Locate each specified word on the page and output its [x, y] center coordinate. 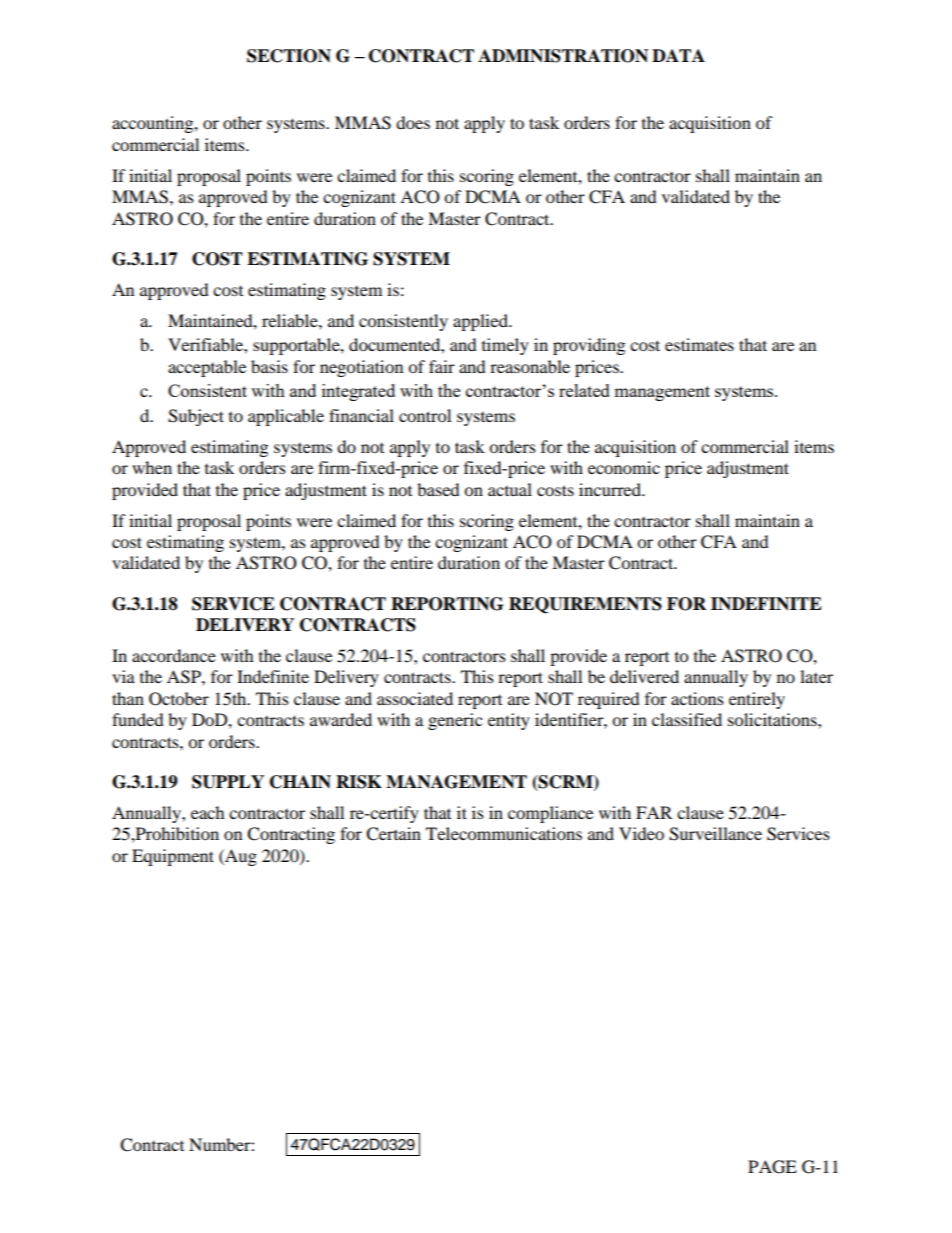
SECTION [289, 56]
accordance [174, 655]
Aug [240, 857]
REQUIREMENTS [585, 605]
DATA [678, 55]
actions [697, 698]
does [413, 122]
